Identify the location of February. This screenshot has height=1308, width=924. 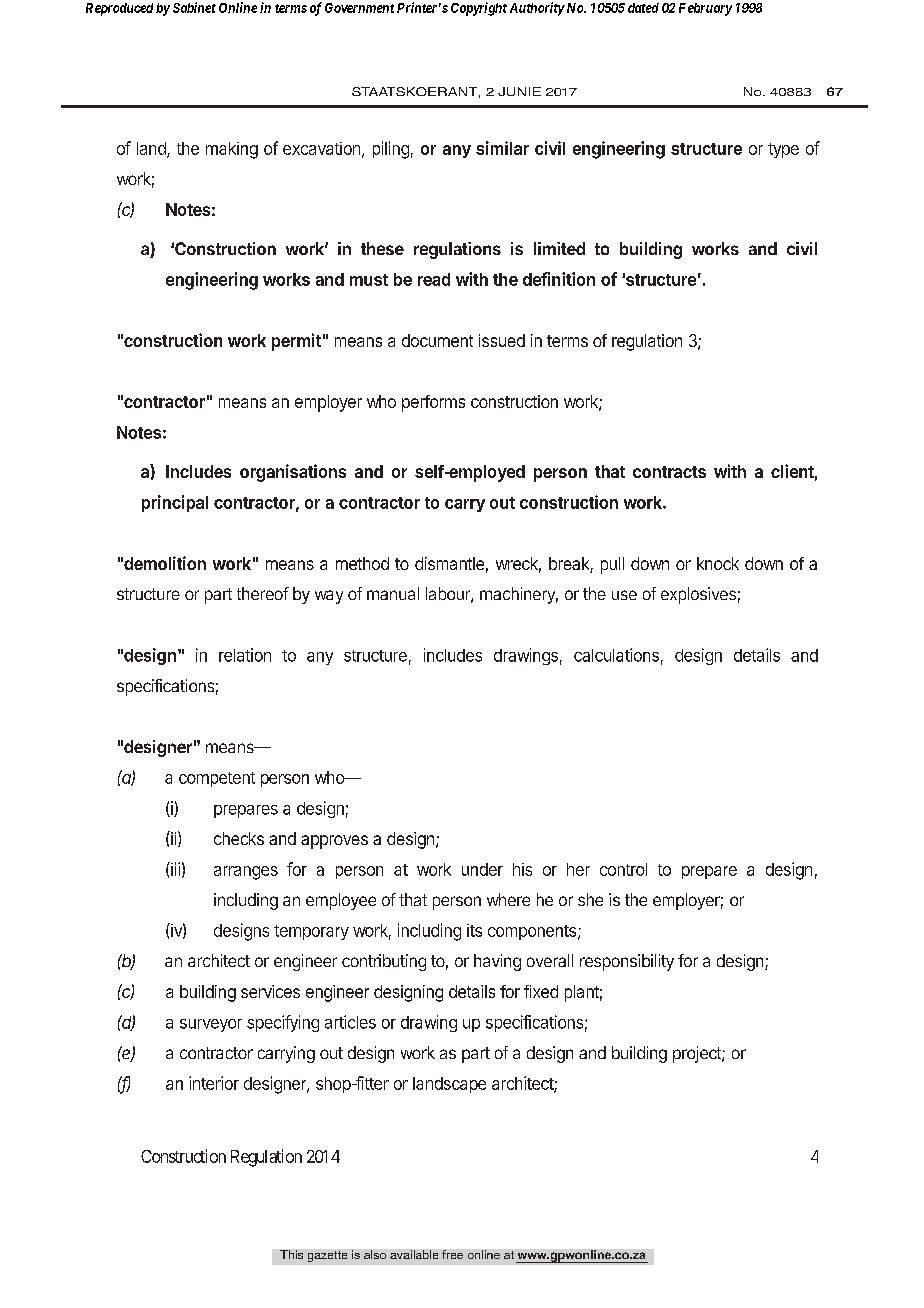
(705, 9).
